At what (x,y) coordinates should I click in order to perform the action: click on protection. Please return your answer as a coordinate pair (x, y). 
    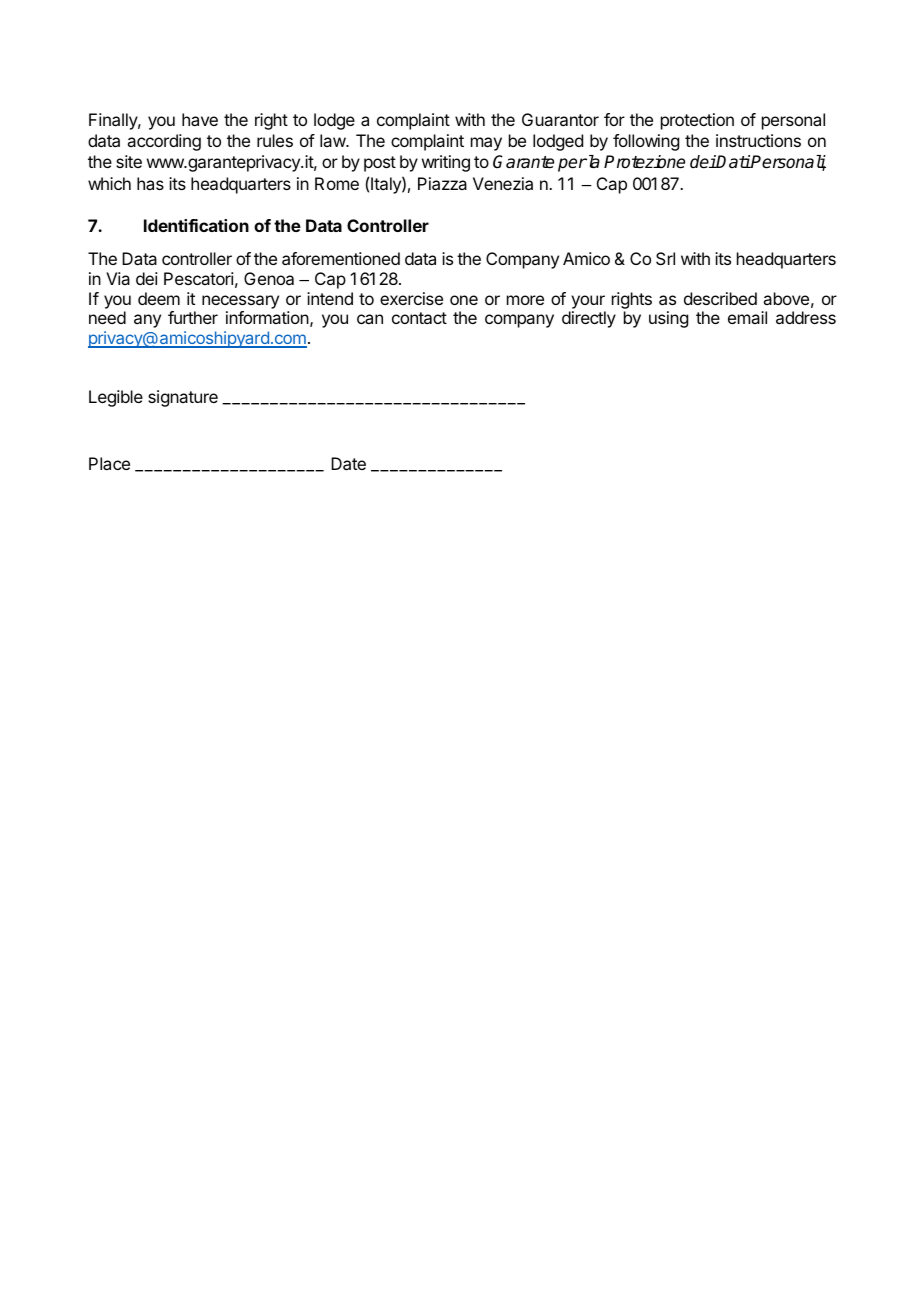
    Looking at the image, I should click on (697, 121).
